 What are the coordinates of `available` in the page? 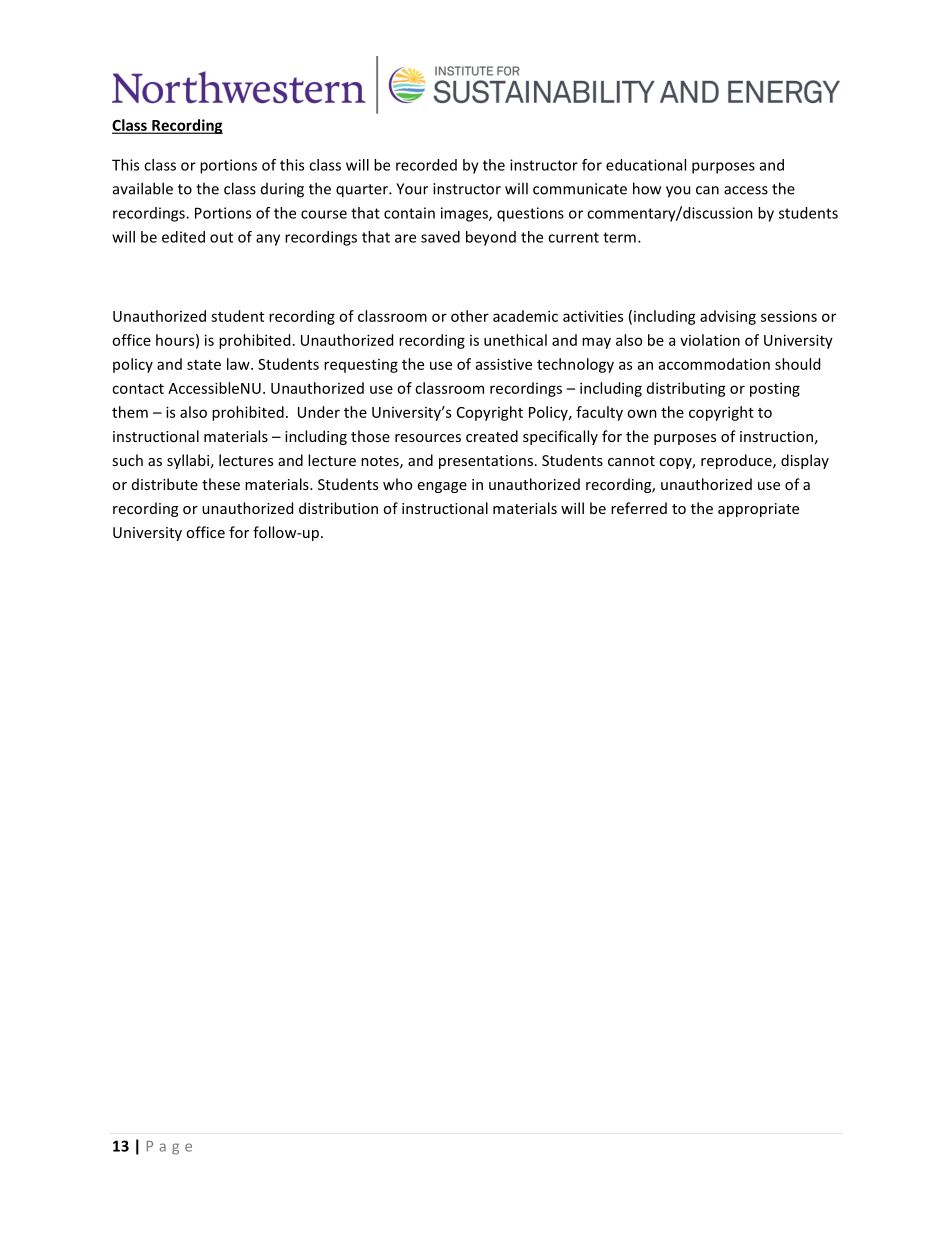 It's located at (143, 188).
